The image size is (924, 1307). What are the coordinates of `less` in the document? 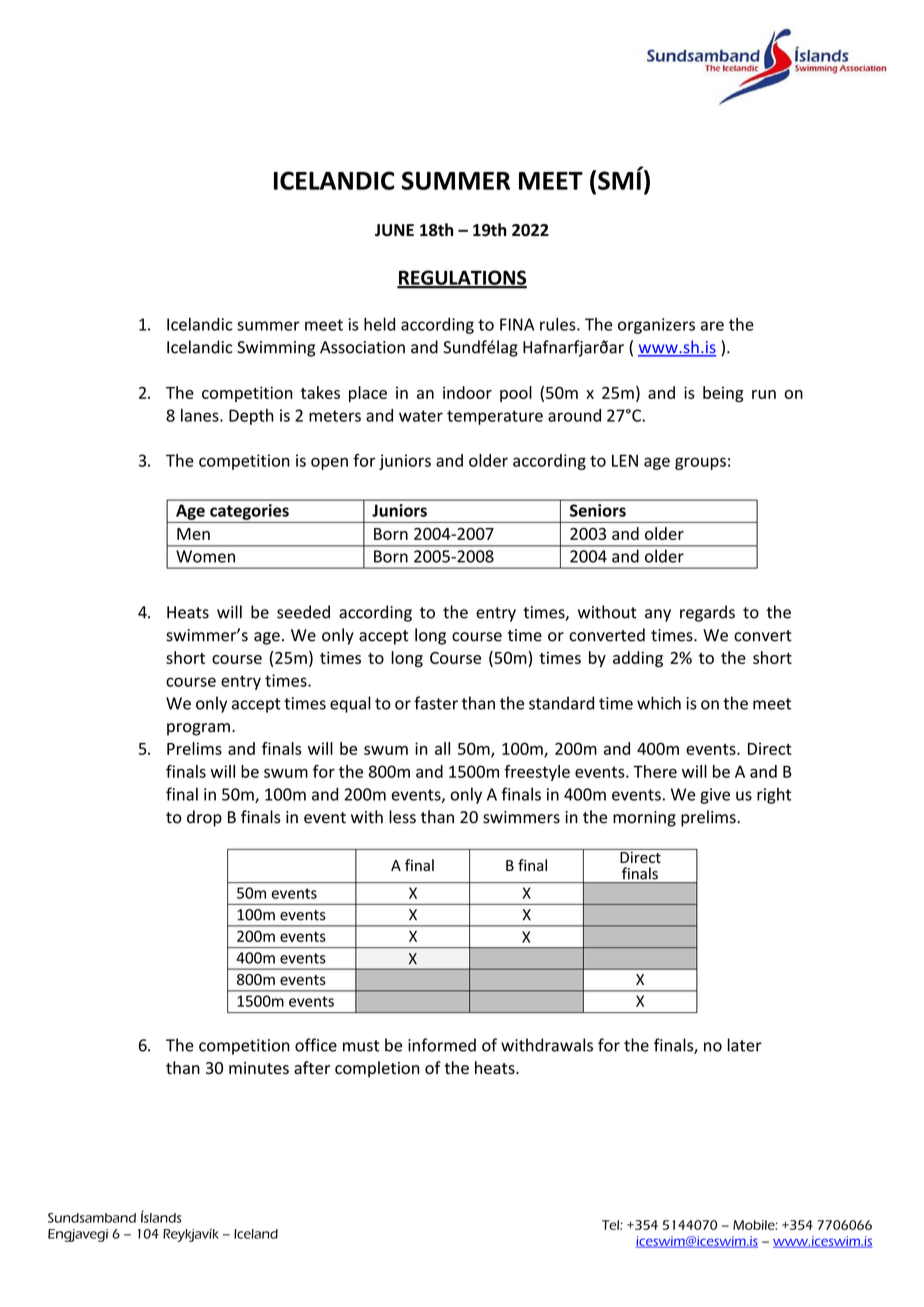 It's located at (402, 817).
